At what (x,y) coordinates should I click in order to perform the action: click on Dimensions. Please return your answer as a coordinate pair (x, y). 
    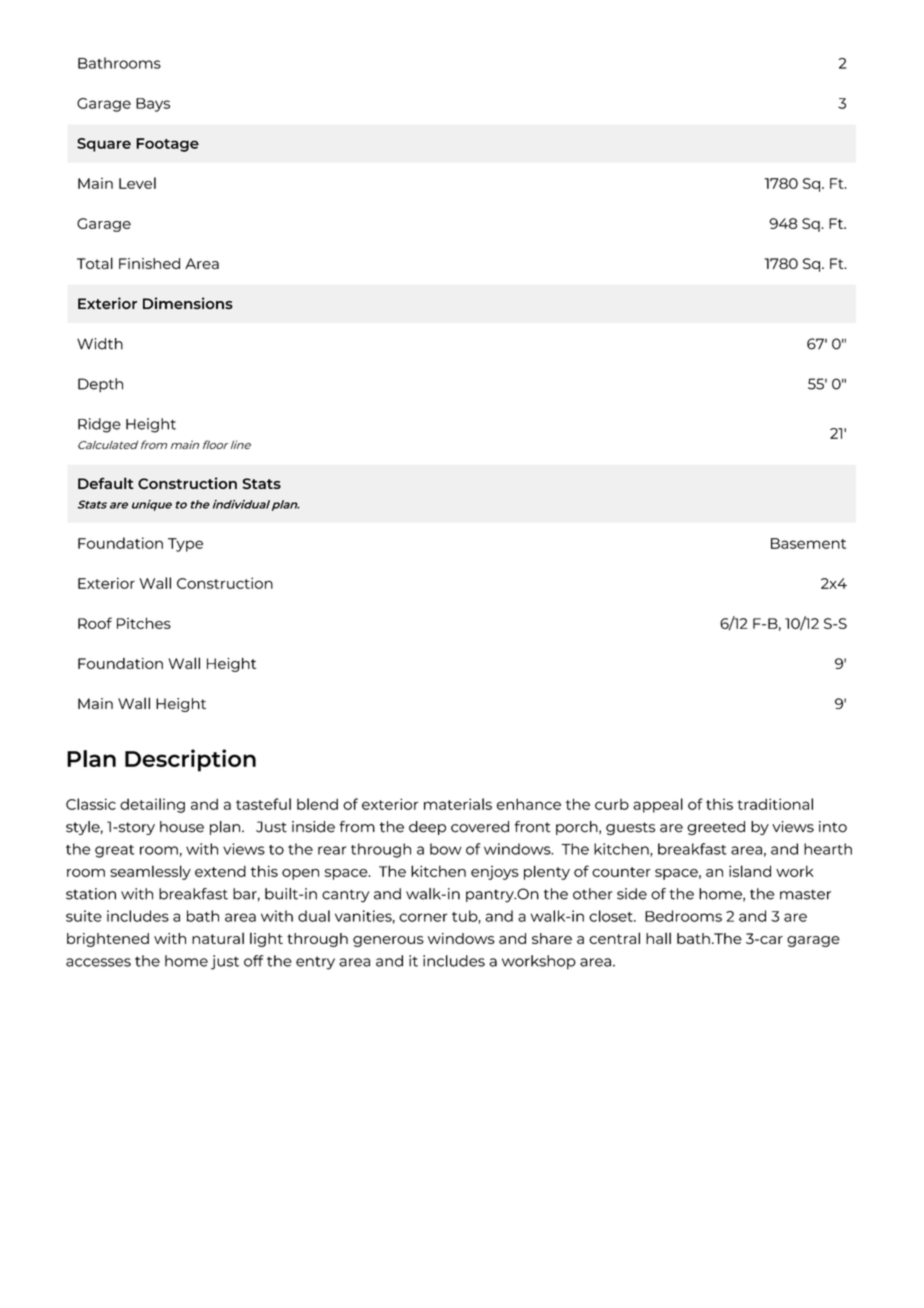
    Looking at the image, I should click on (188, 303).
